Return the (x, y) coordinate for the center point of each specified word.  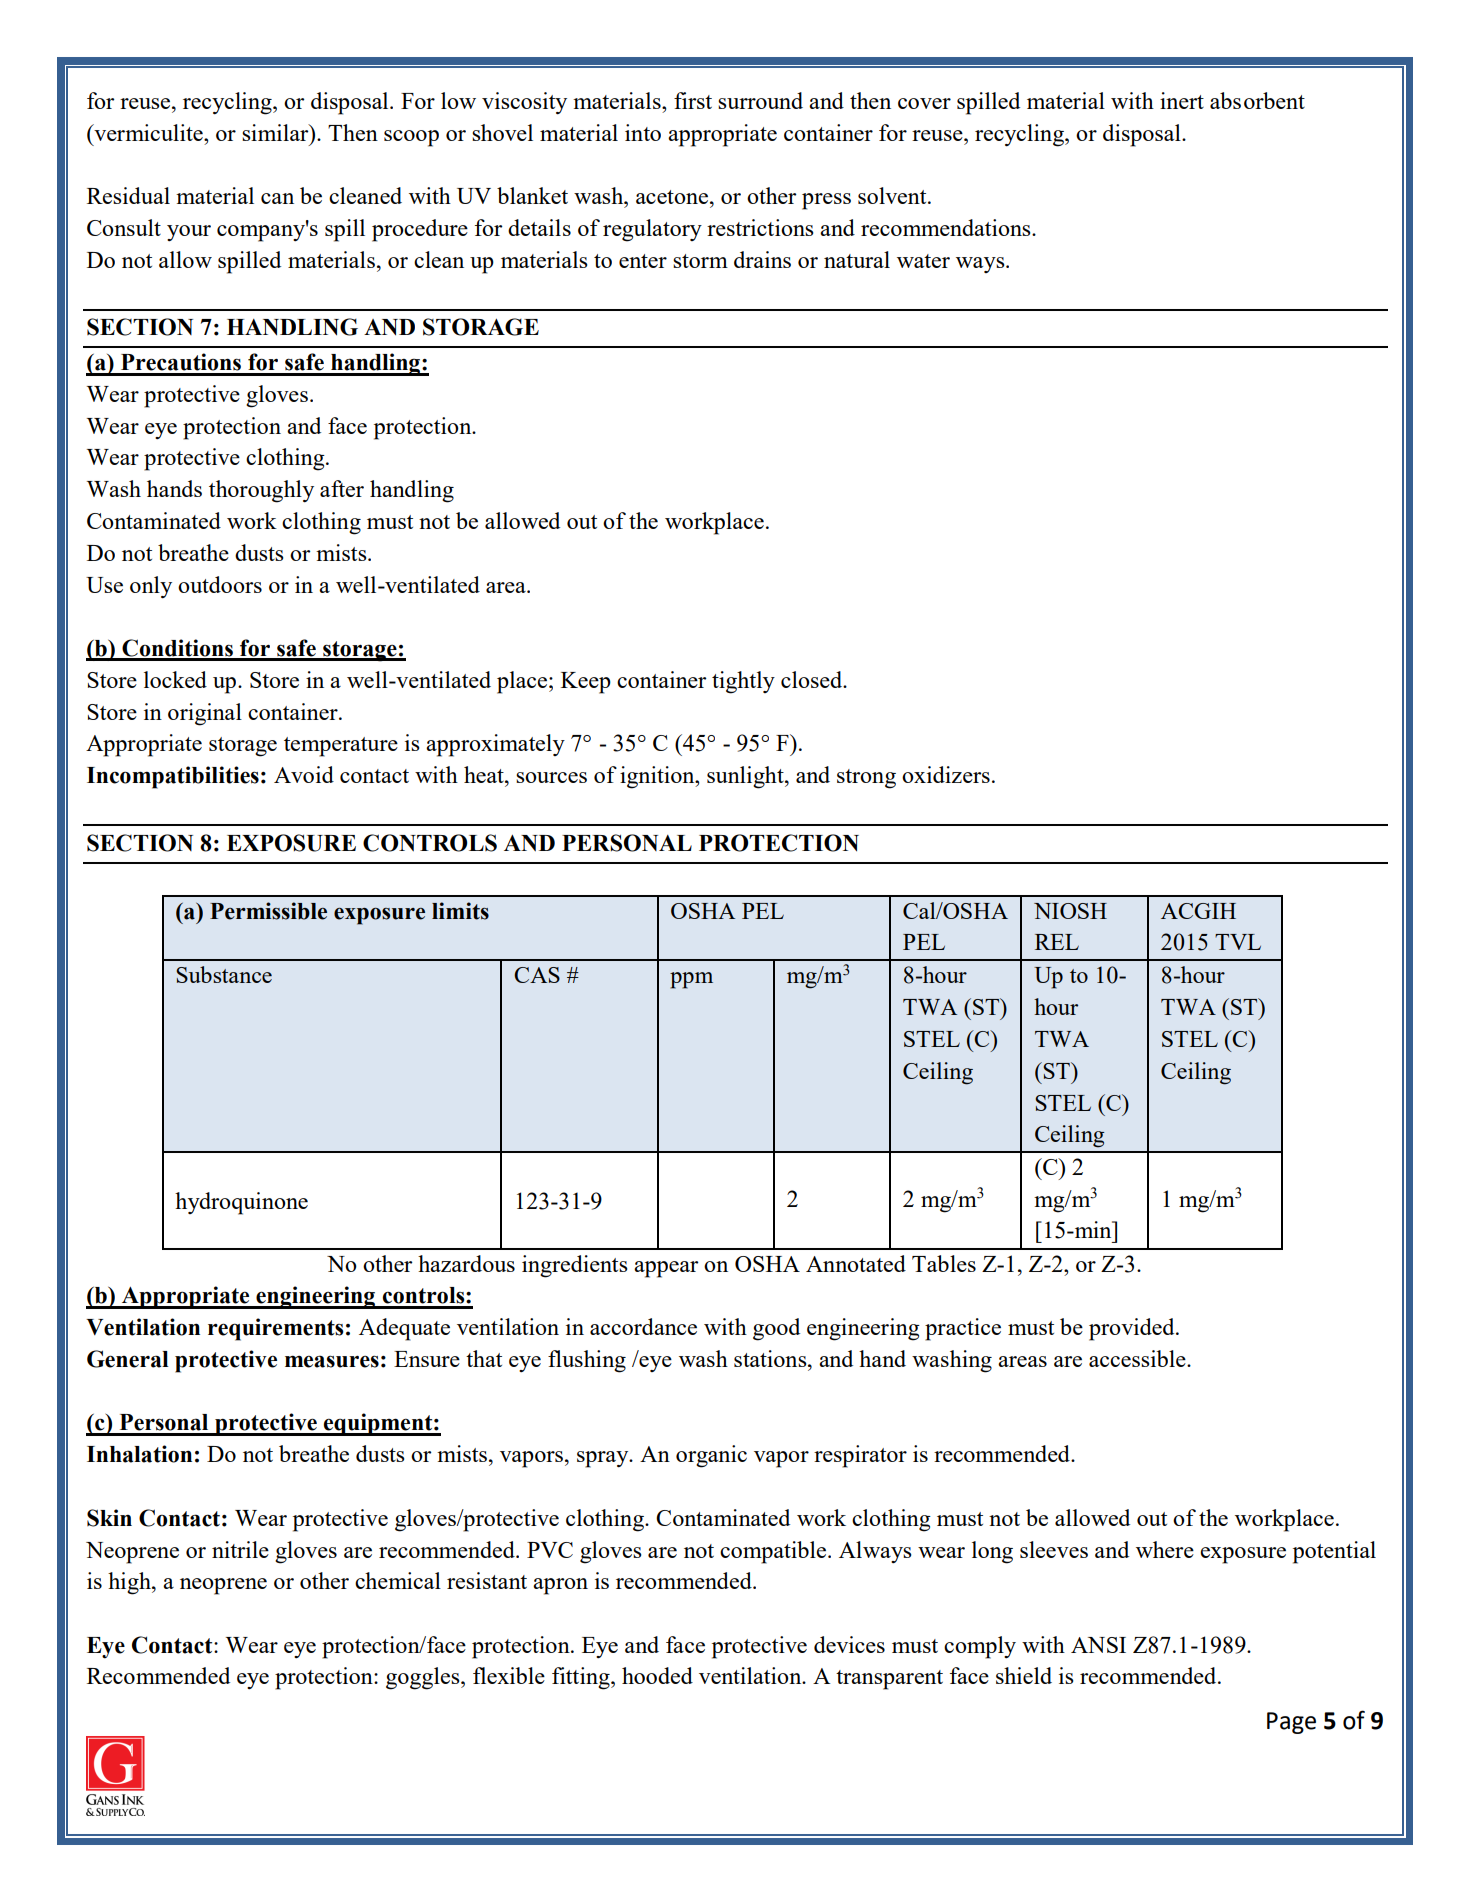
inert (1182, 100)
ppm (691, 980)
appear (666, 1269)
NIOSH (1070, 911)
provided (1133, 1329)
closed (813, 679)
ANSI (1098, 1645)
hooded (657, 1675)
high (130, 1583)
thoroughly (261, 491)
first (693, 100)
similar (276, 132)
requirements (276, 1329)
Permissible (268, 911)
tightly (743, 682)
